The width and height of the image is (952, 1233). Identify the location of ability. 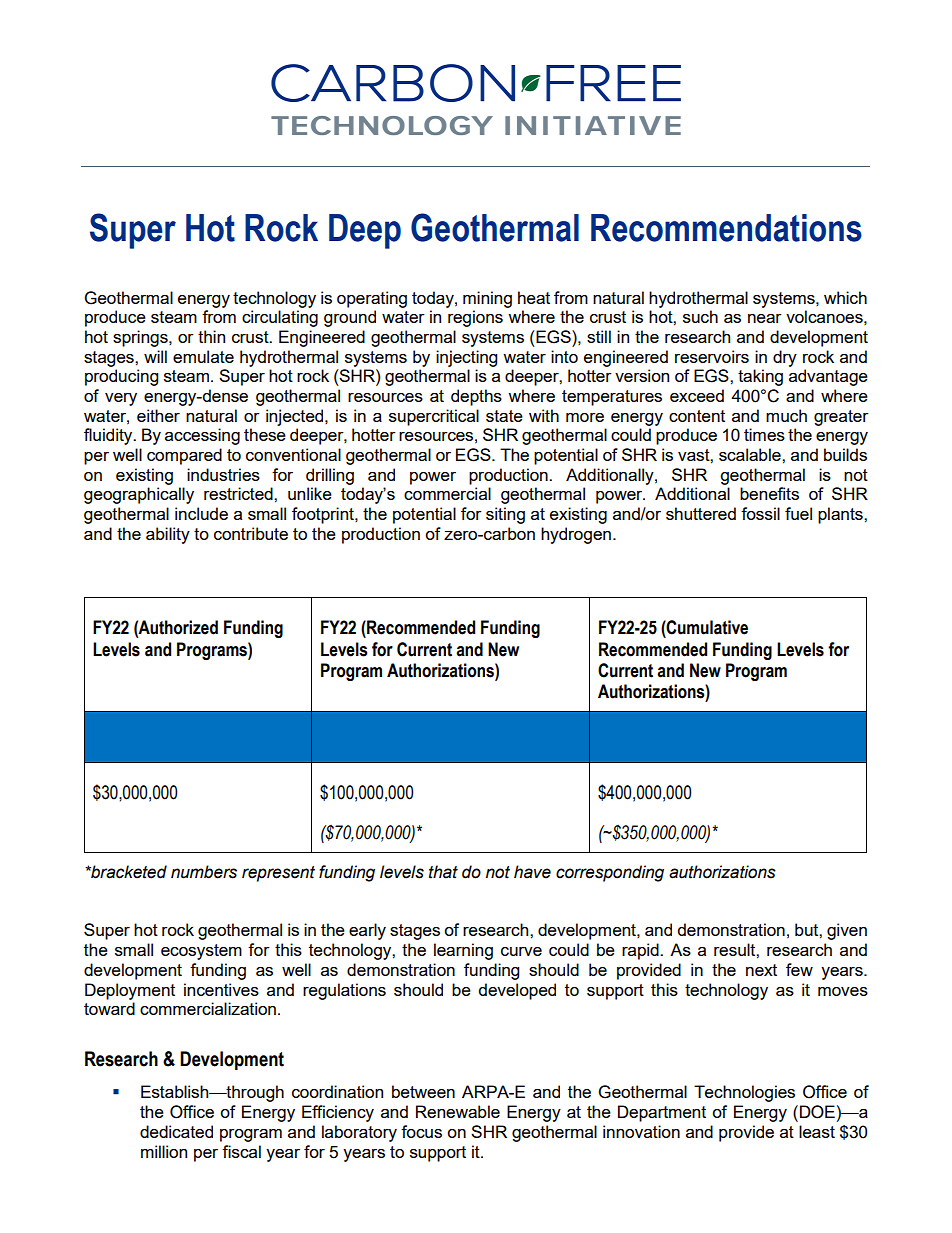
(168, 535).
